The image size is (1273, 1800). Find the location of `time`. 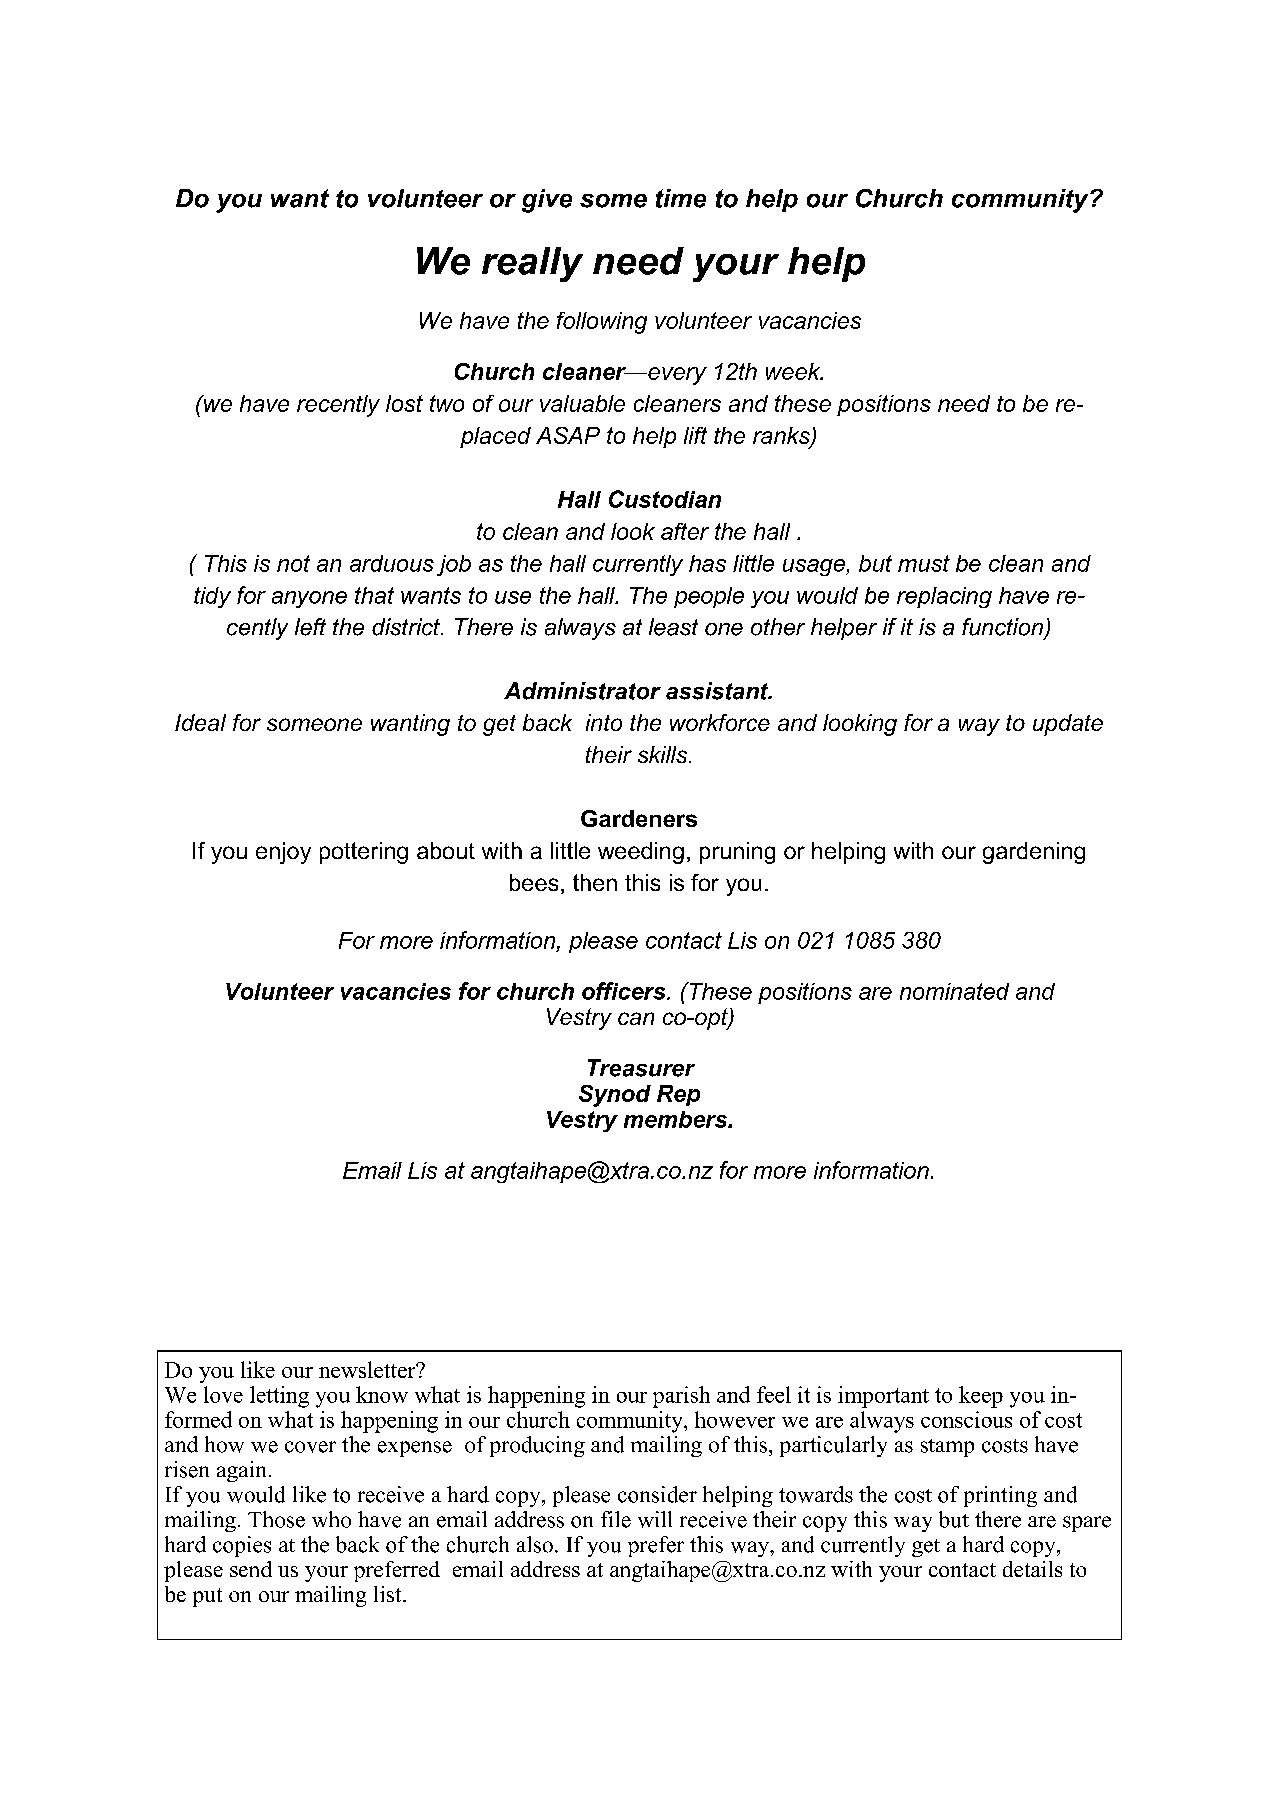

time is located at coordinates (681, 198).
